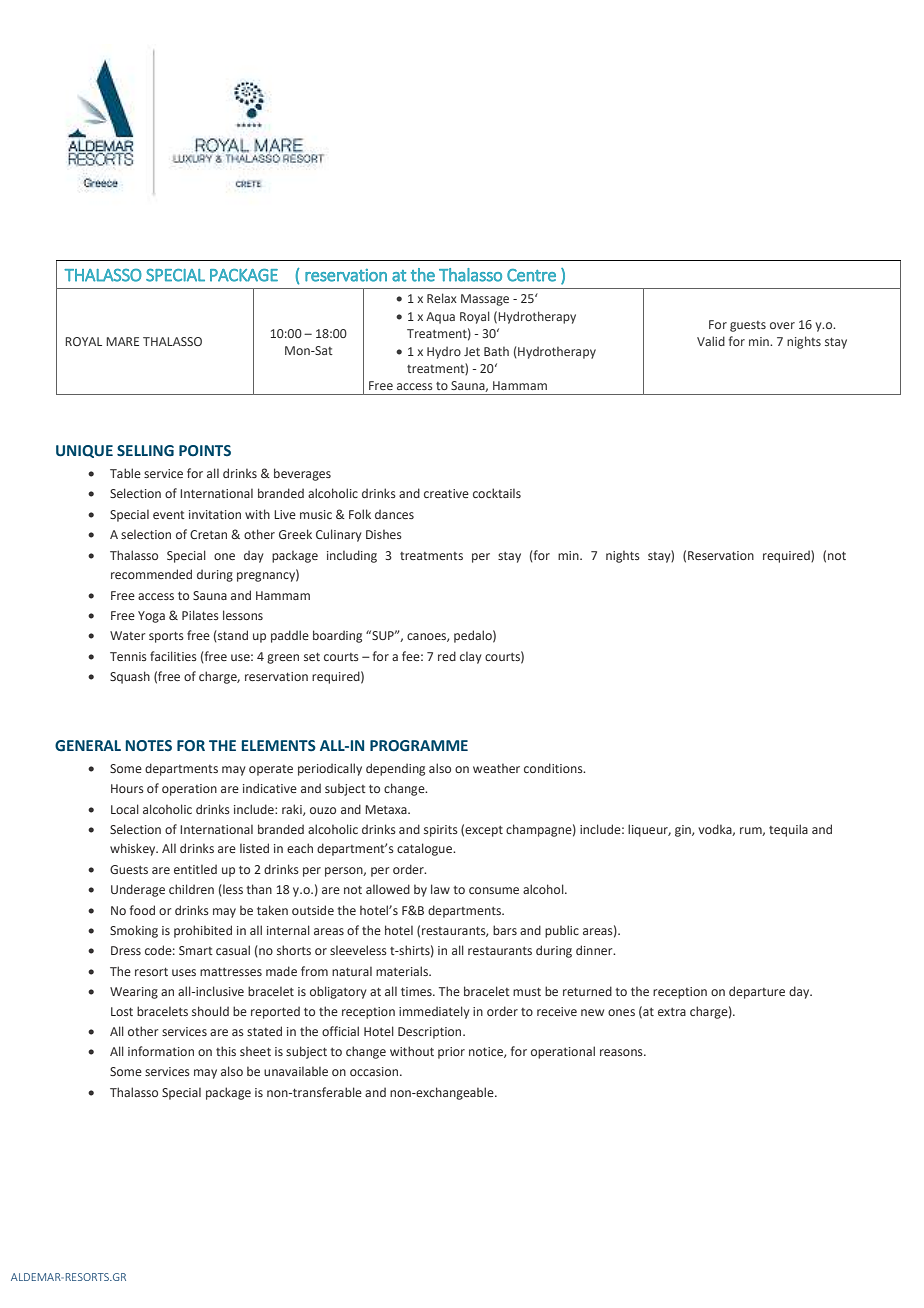  Describe the element at coordinates (554, 768) in the document. I see `conditions` at that location.
